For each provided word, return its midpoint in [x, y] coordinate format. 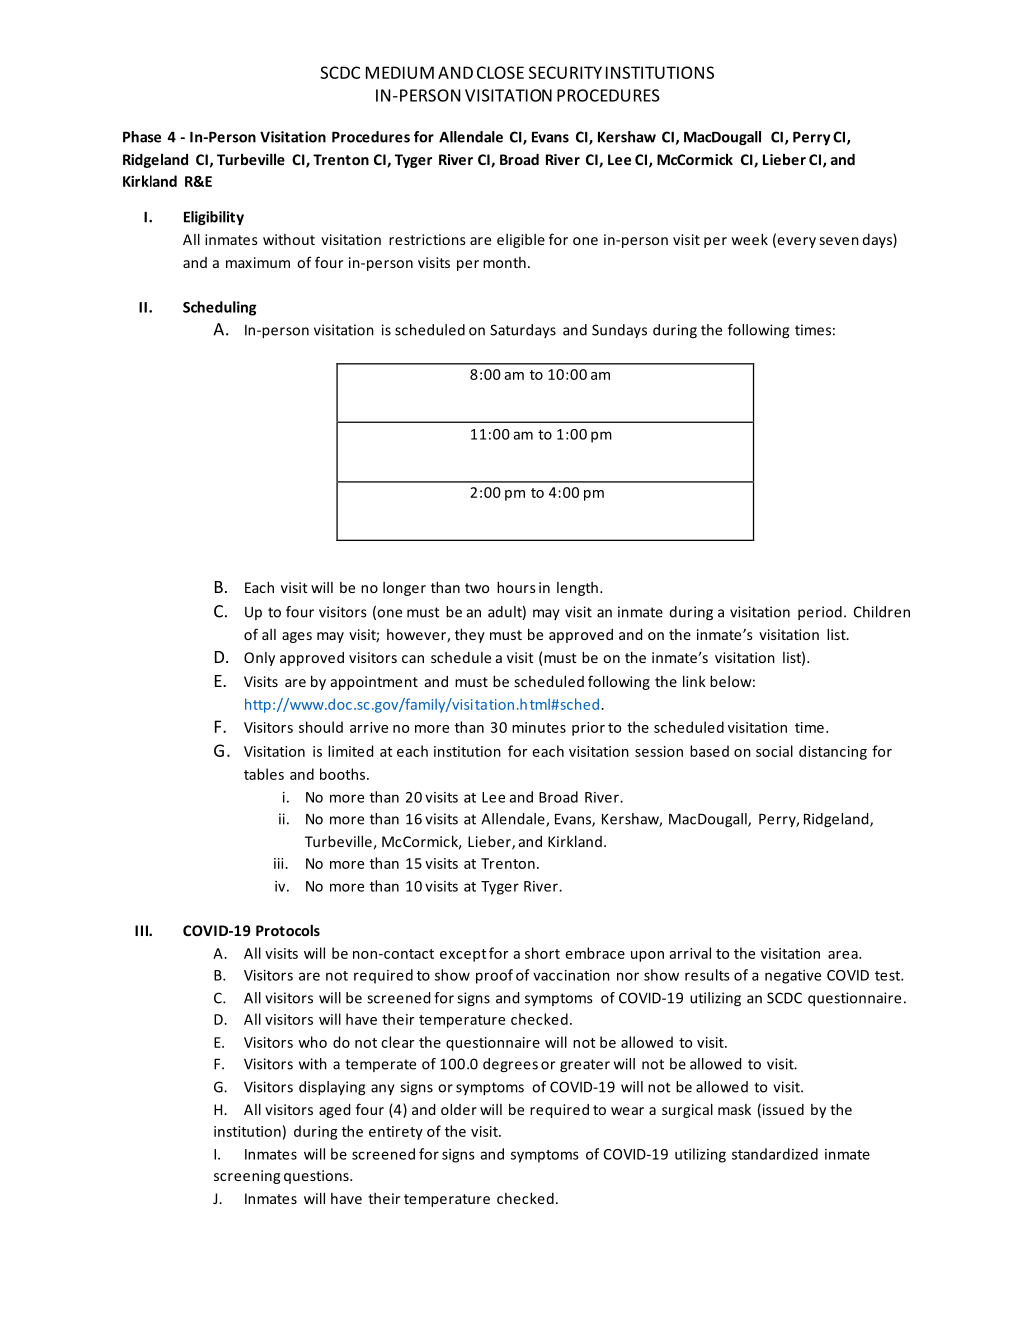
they [470, 635]
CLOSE [500, 72]
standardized [775, 1154]
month [504, 262]
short [542, 953]
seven [839, 241]
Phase [142, 137]
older [459, 1109]
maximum [258, 262]
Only [259, 659]
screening [247, 1177]
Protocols [288, 930]
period [820, 613]
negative [793, 977]
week [750, 239]
